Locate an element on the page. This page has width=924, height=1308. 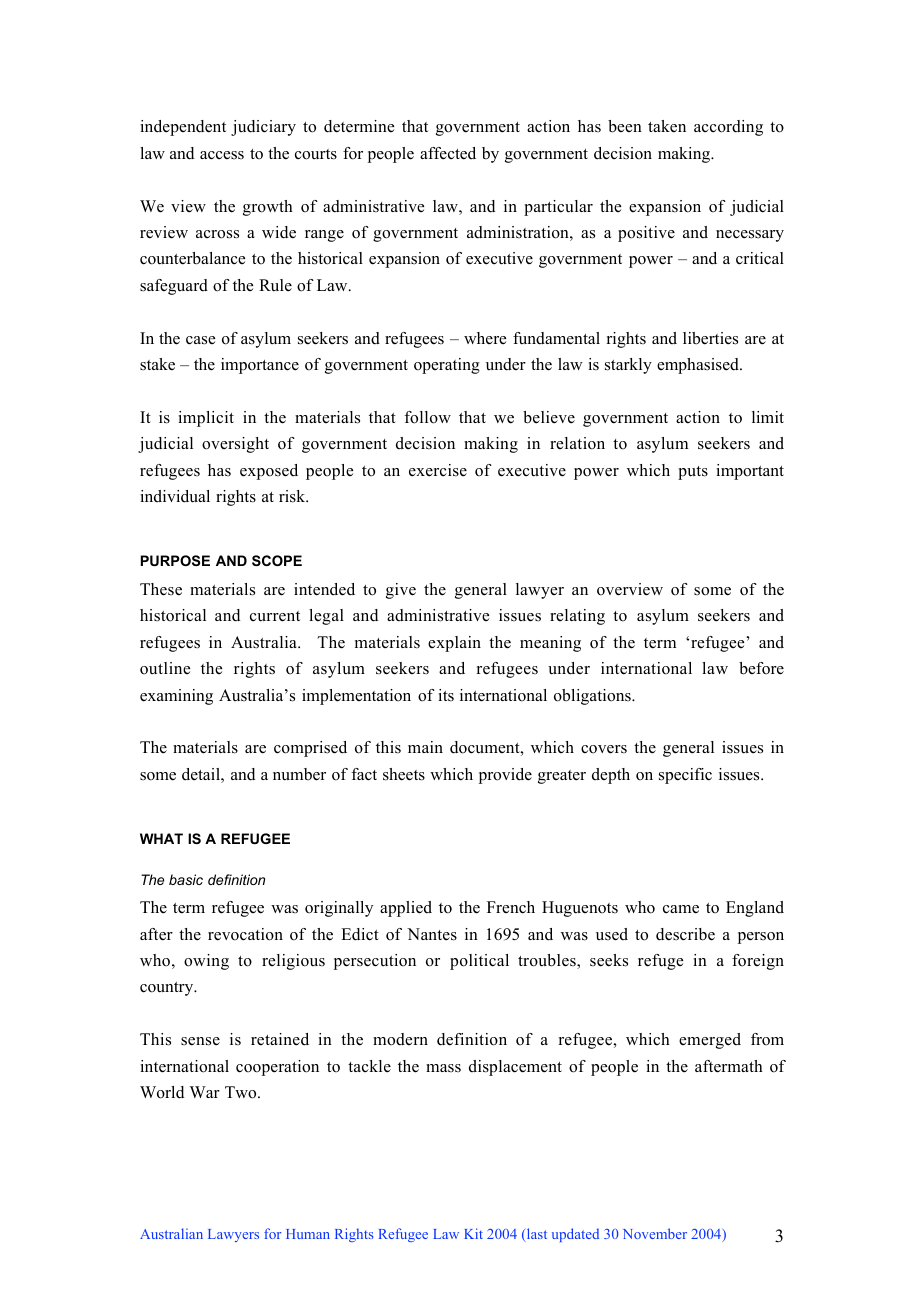
Human is located at coordinates (308, 1234).
